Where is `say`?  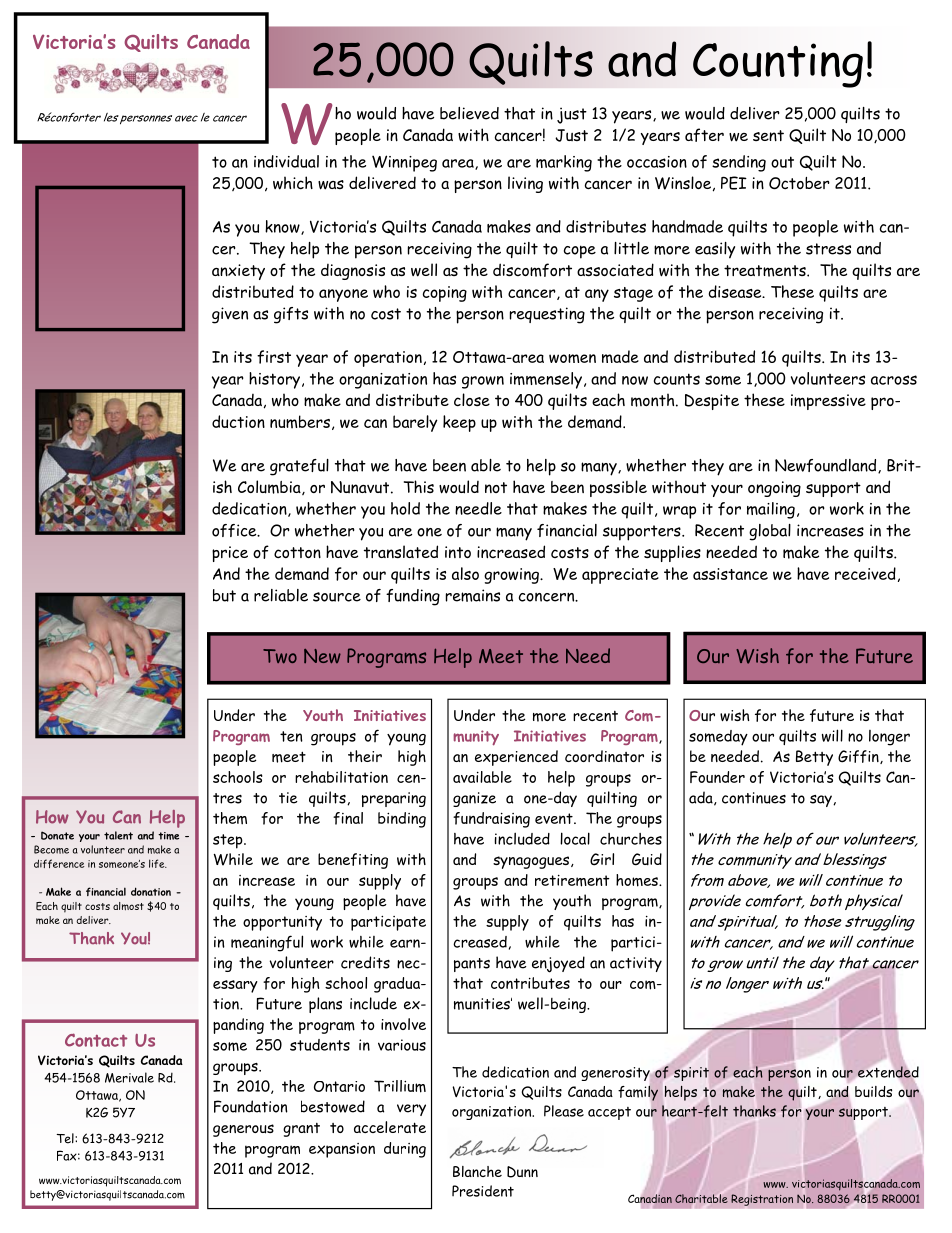 say is located at coordinates (822, 801).
